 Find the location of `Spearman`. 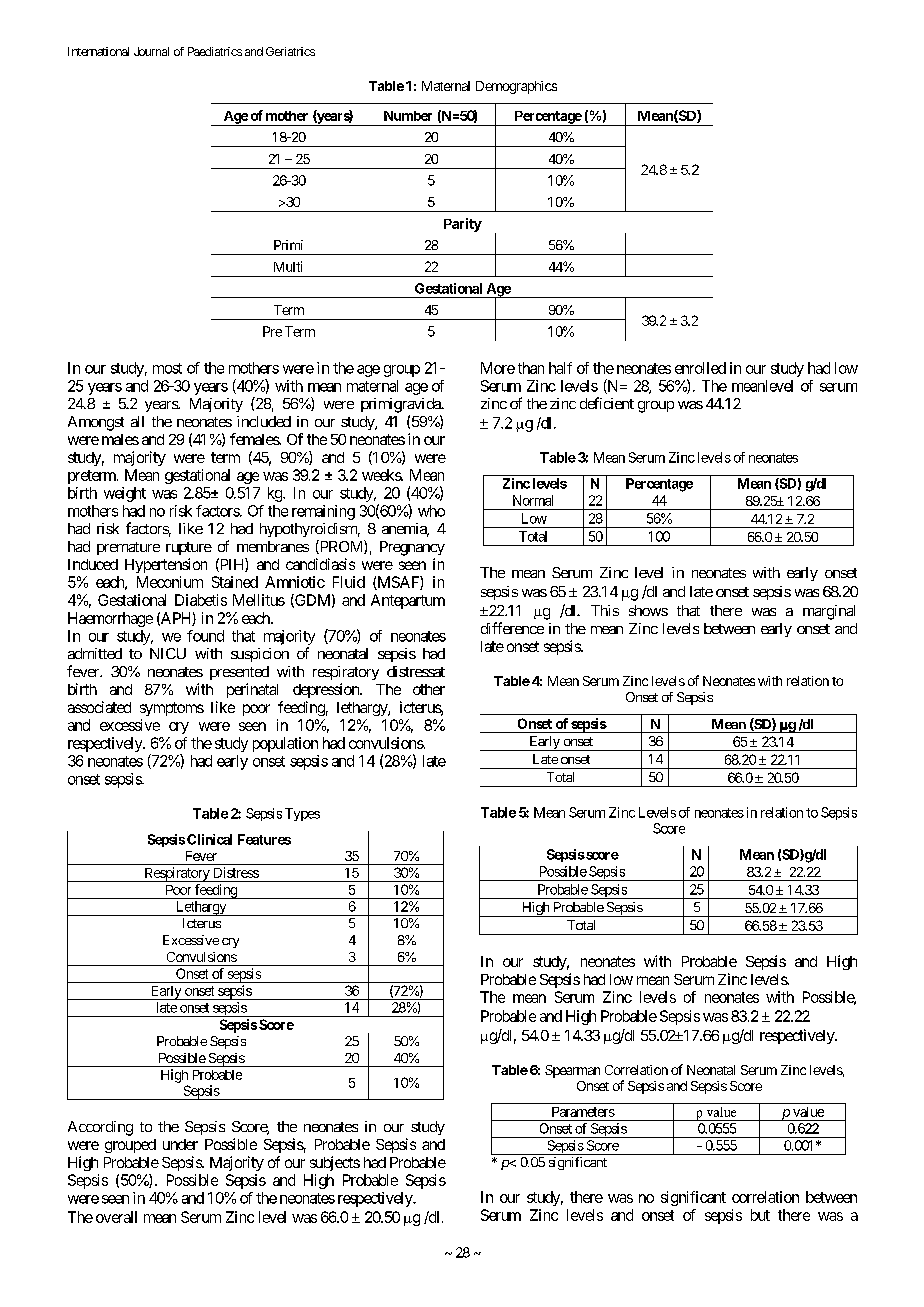

Spearman is located at coordinates (572, 1071).
